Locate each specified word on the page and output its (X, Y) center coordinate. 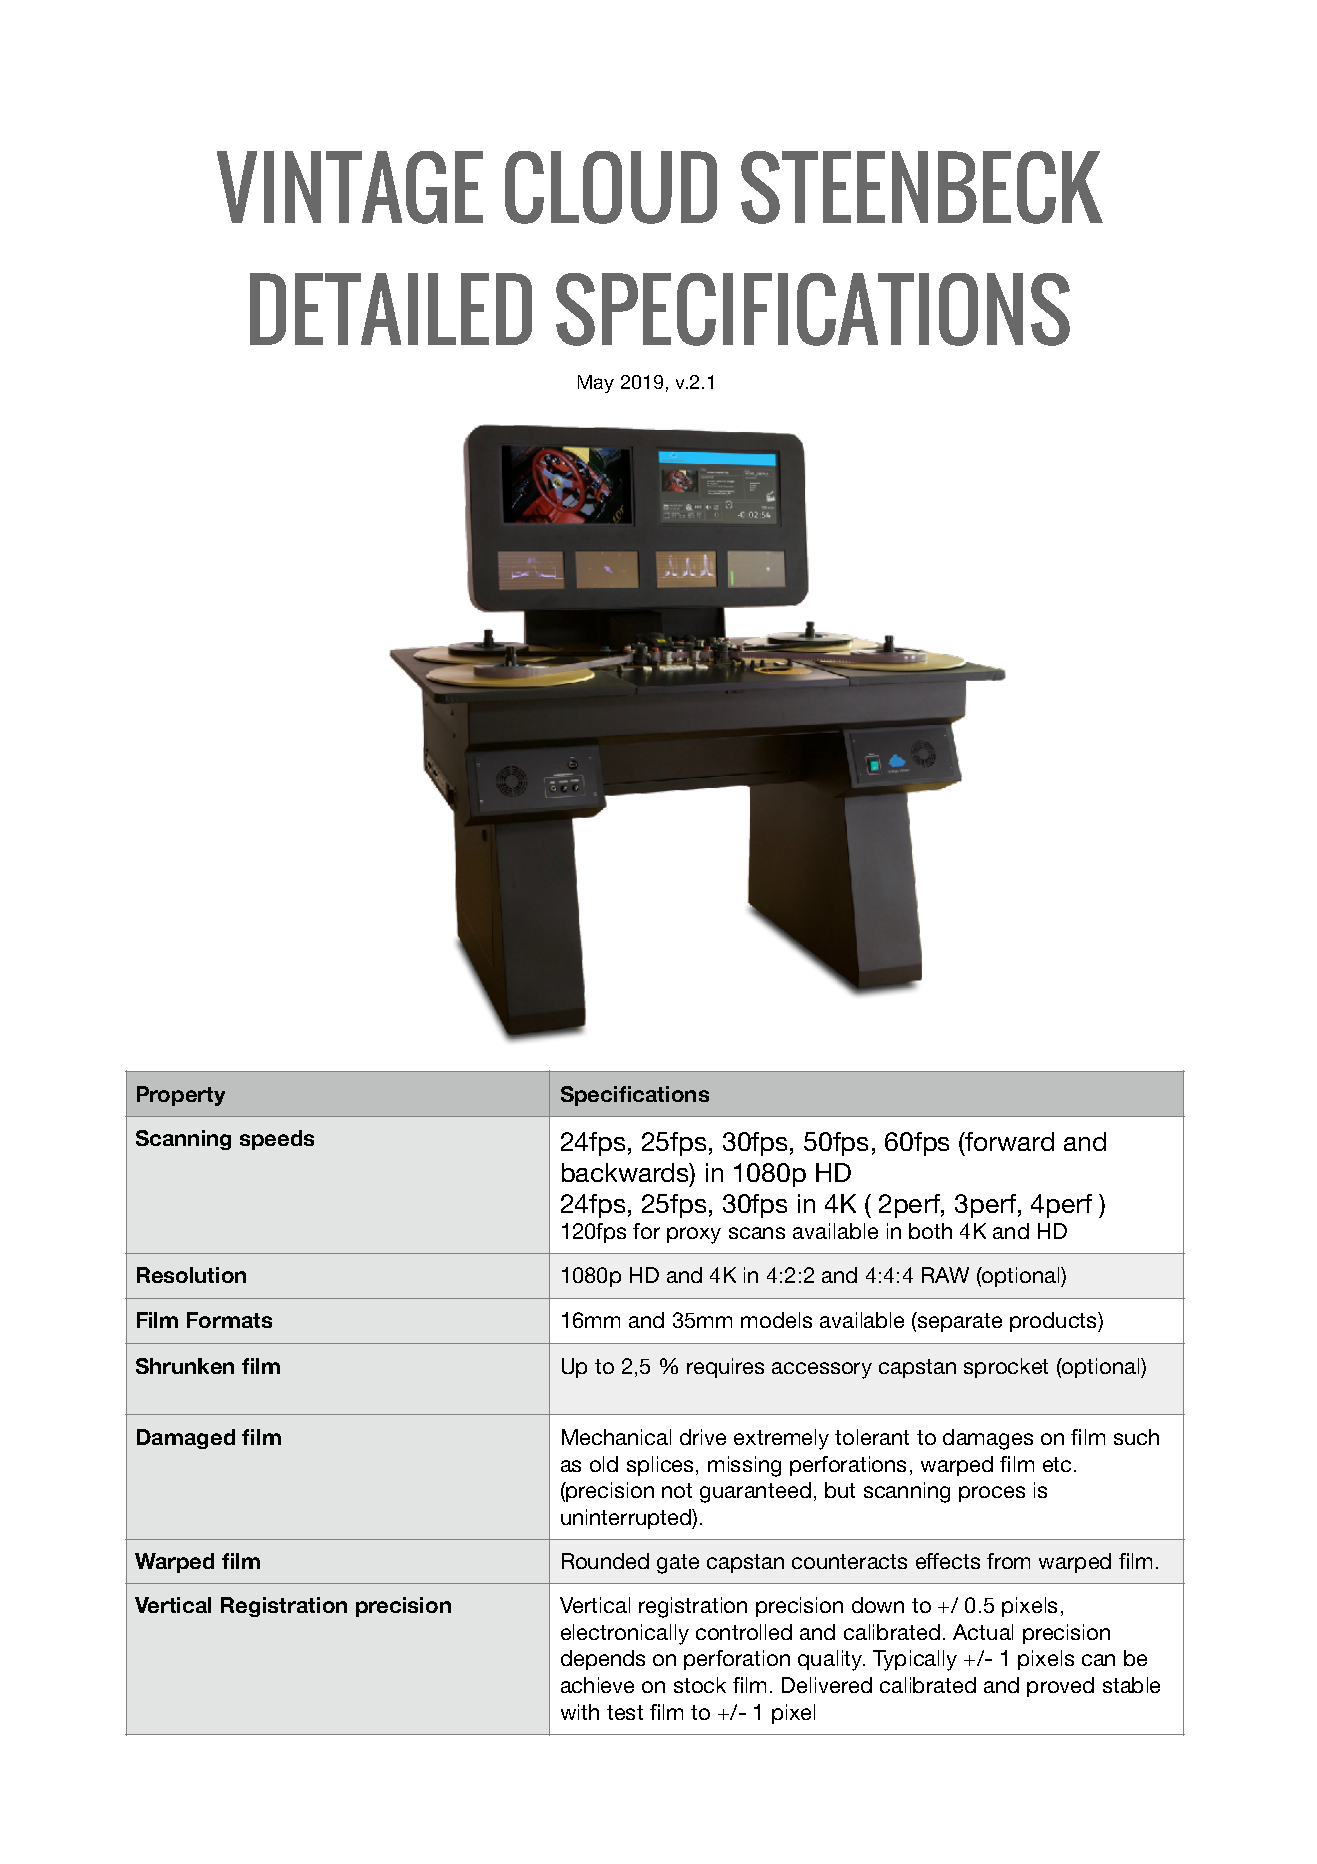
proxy (694, 1235)
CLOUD (611, 187)
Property (181, 1096)
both (930, 1231)
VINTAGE (350, 187)
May (596, 384)
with (580, 1712)
